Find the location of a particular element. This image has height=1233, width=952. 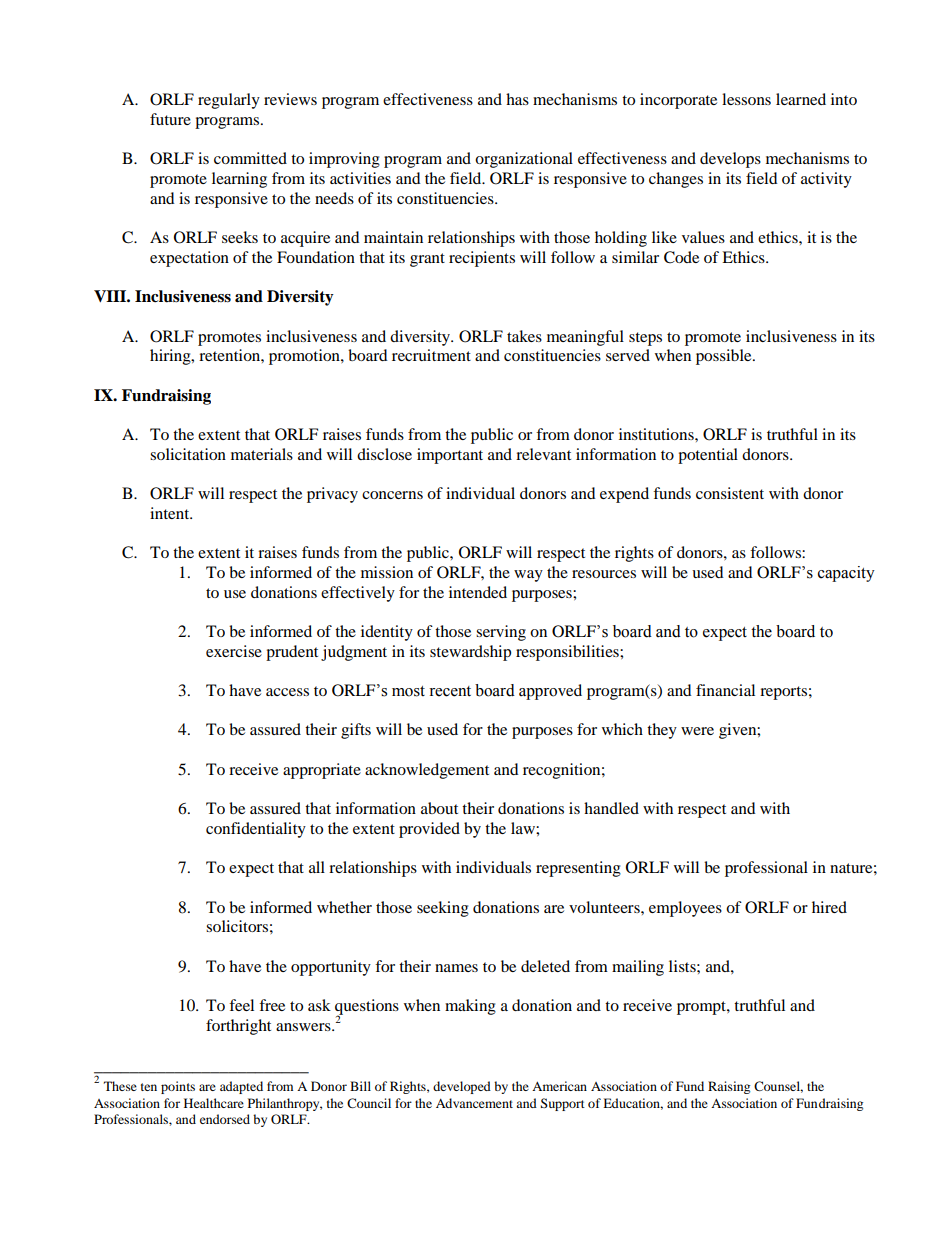

were is located at coordinates (697, 731).
